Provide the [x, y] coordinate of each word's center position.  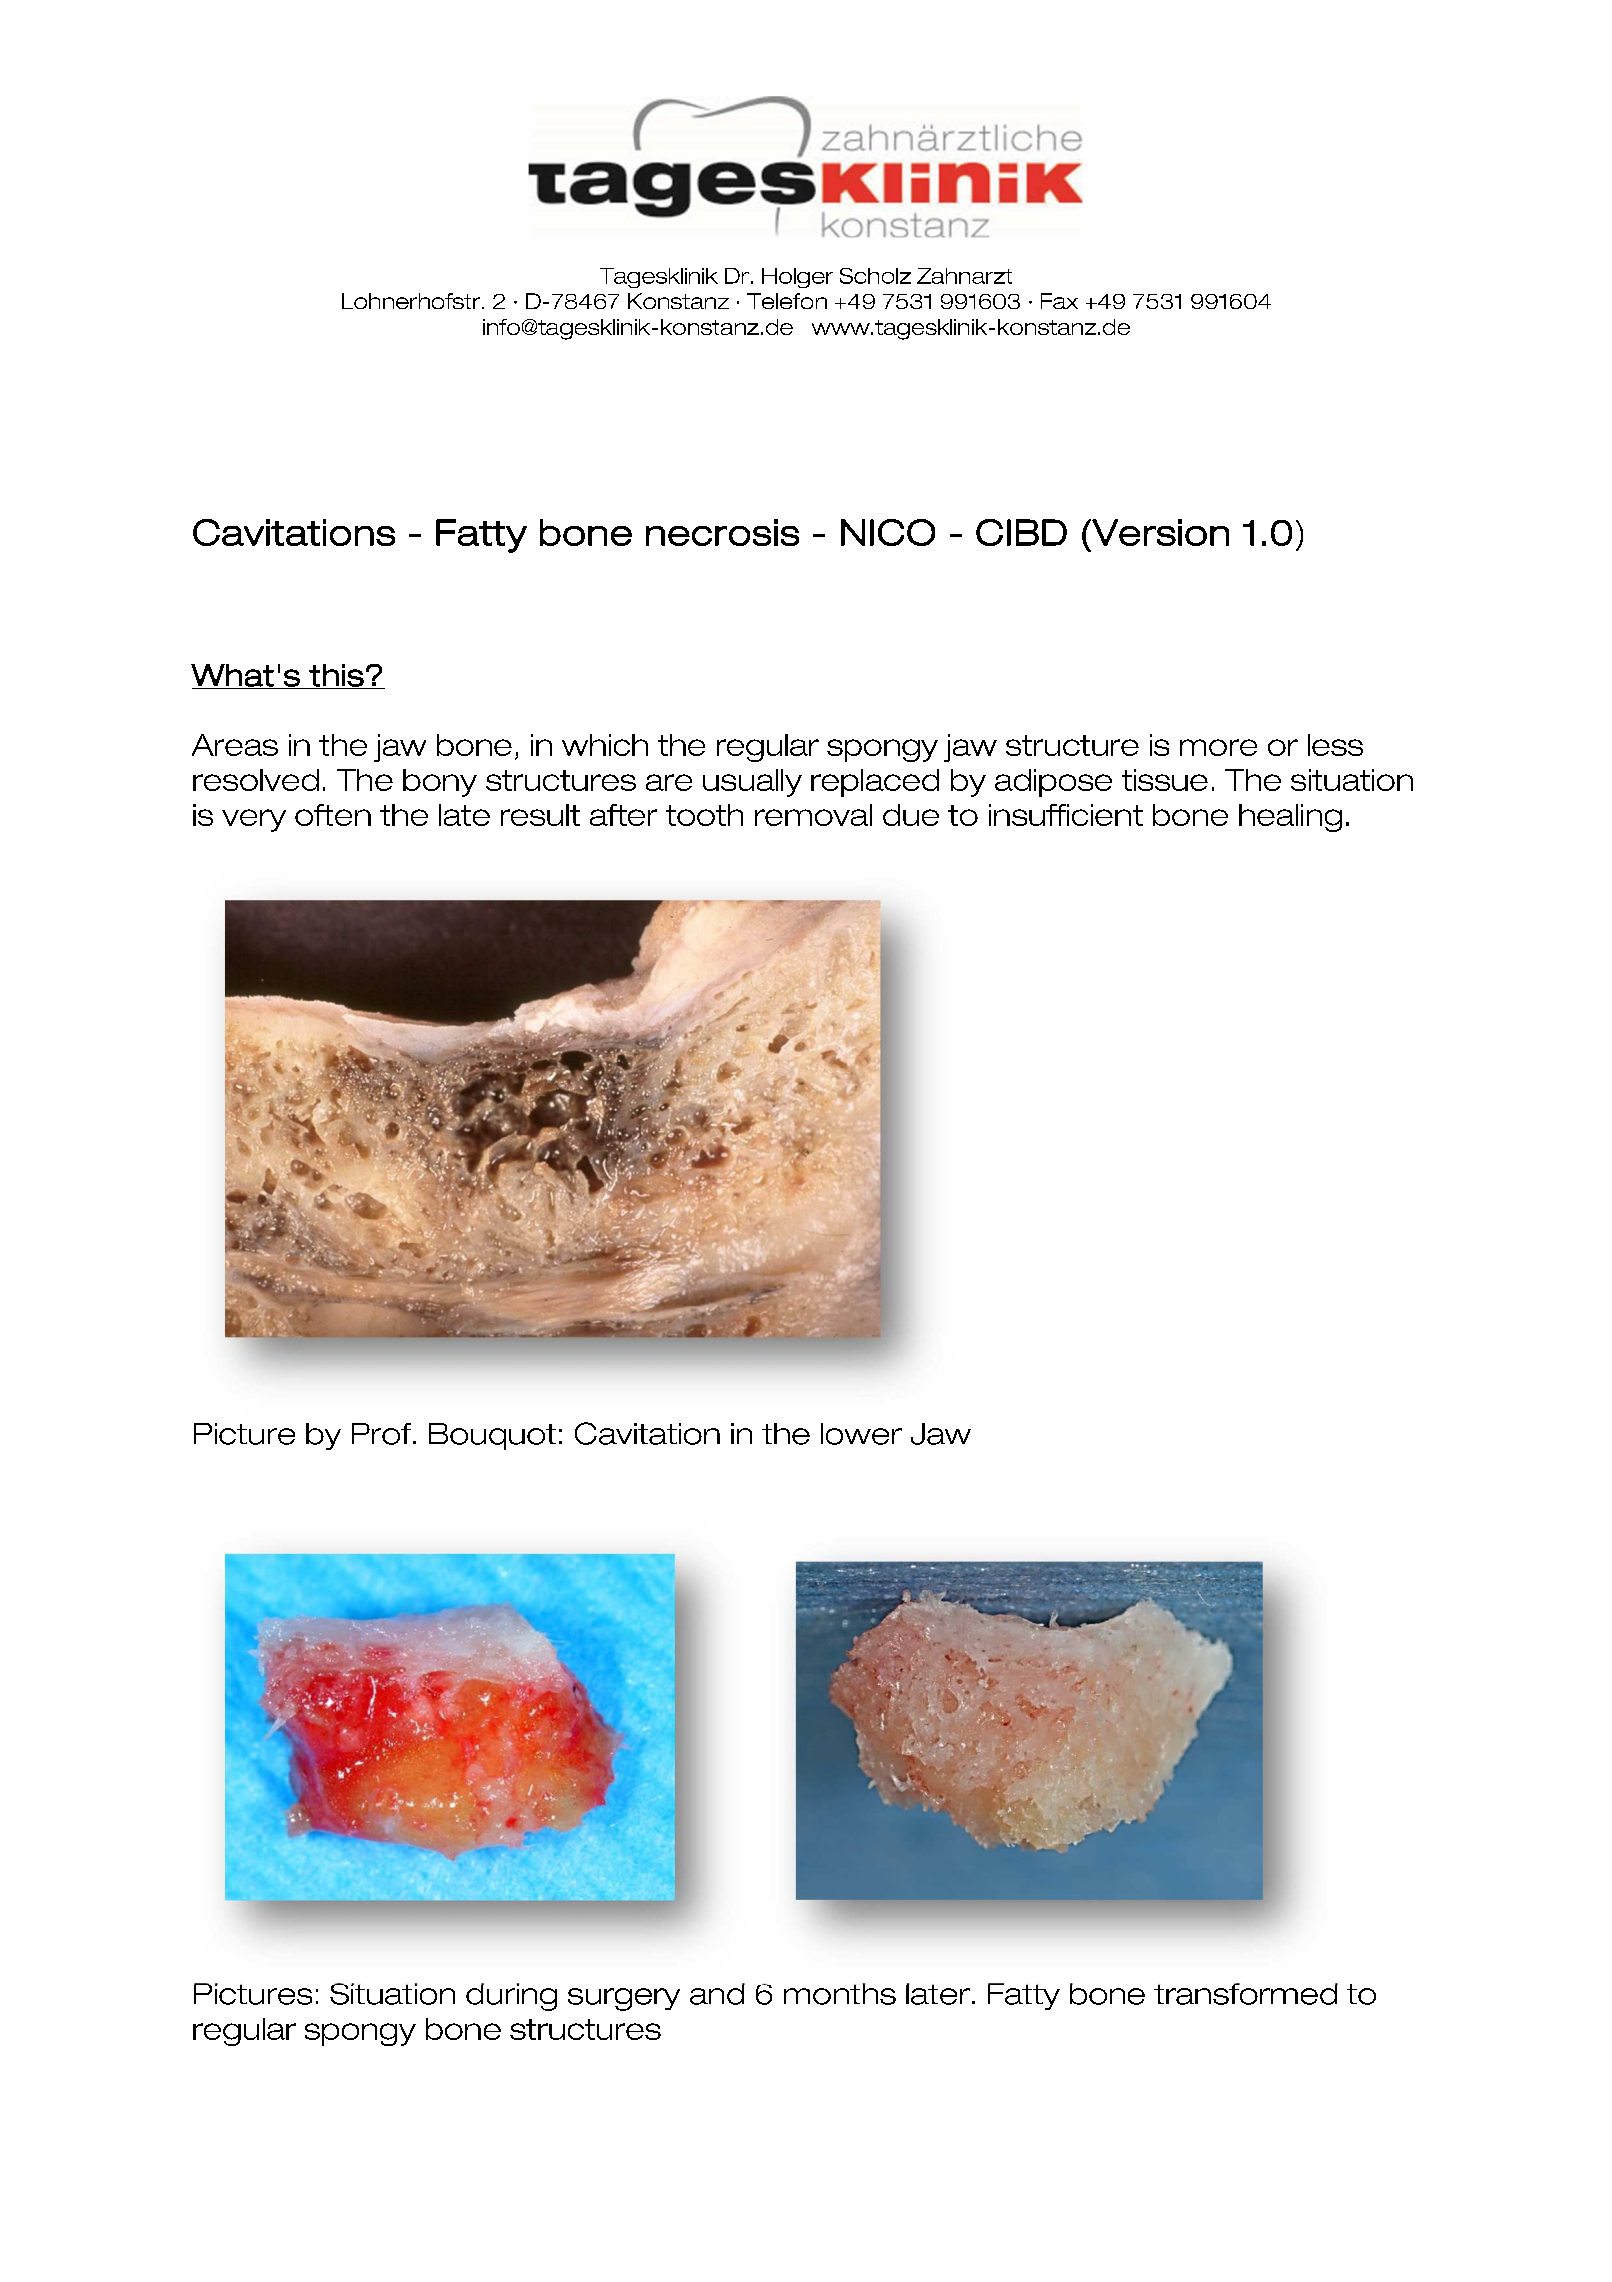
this [337, 676]
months [840, 1994]
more [1218, 747]
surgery [624, 1999]
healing [1290, 818]
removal [813, 815]
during [511, 1997]
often [333, 815]
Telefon [787, 301]
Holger [797, 278]
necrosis [722, 532]
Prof [383, 1434]
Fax [1059, 301]
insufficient [1066, 815]
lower [861, 1434]
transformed [1246, 1994]
